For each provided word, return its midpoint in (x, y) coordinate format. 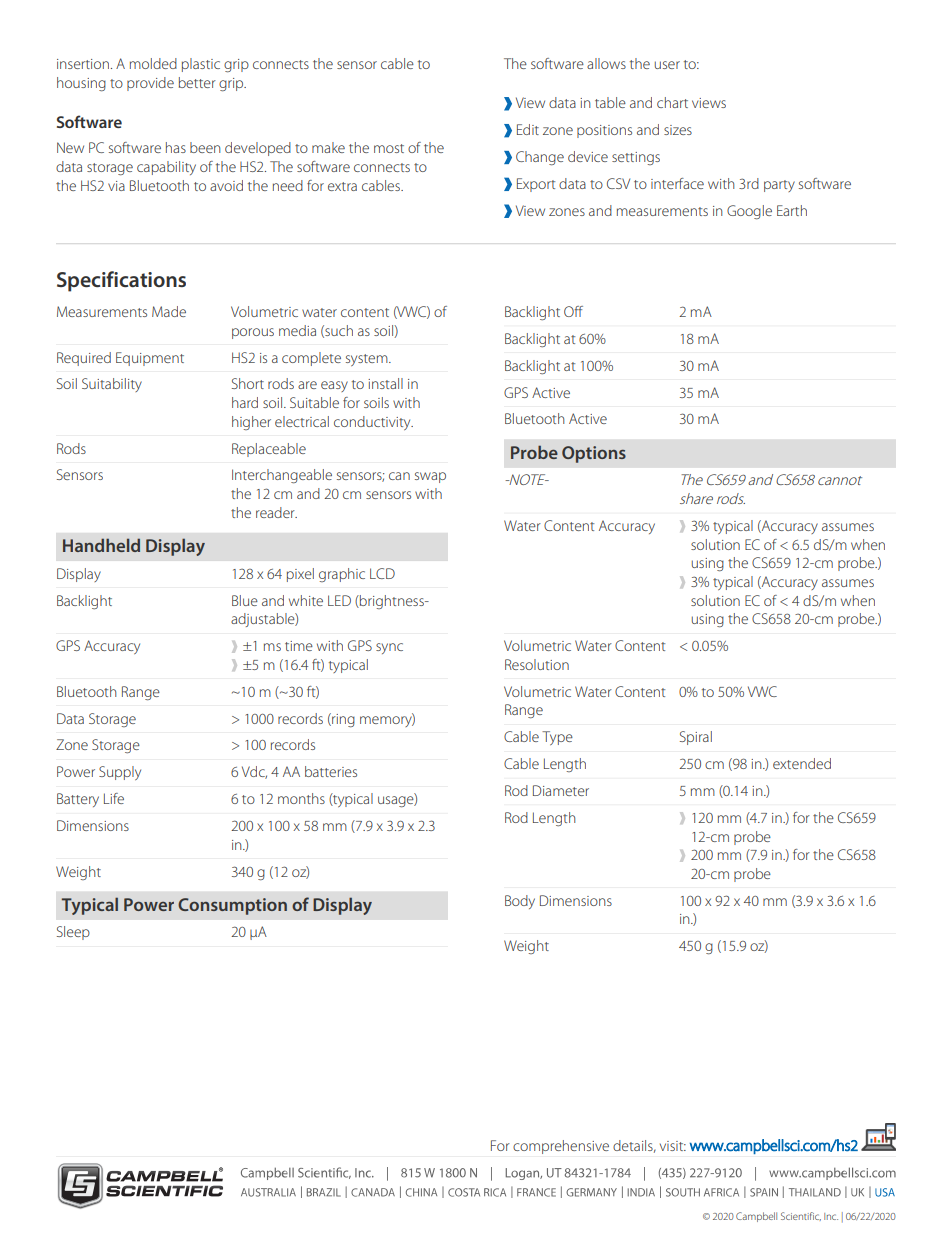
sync (389, 648)
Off (573, 311)
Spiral (696, 738)
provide (150, 84)
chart (672, 102)
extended (802, 763)
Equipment (150, 359)
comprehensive (561, 1147)
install (385, 383)
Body (520, 902)
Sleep (73, 933)
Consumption (232, 906)
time (299, 646)
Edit (528, 129)
